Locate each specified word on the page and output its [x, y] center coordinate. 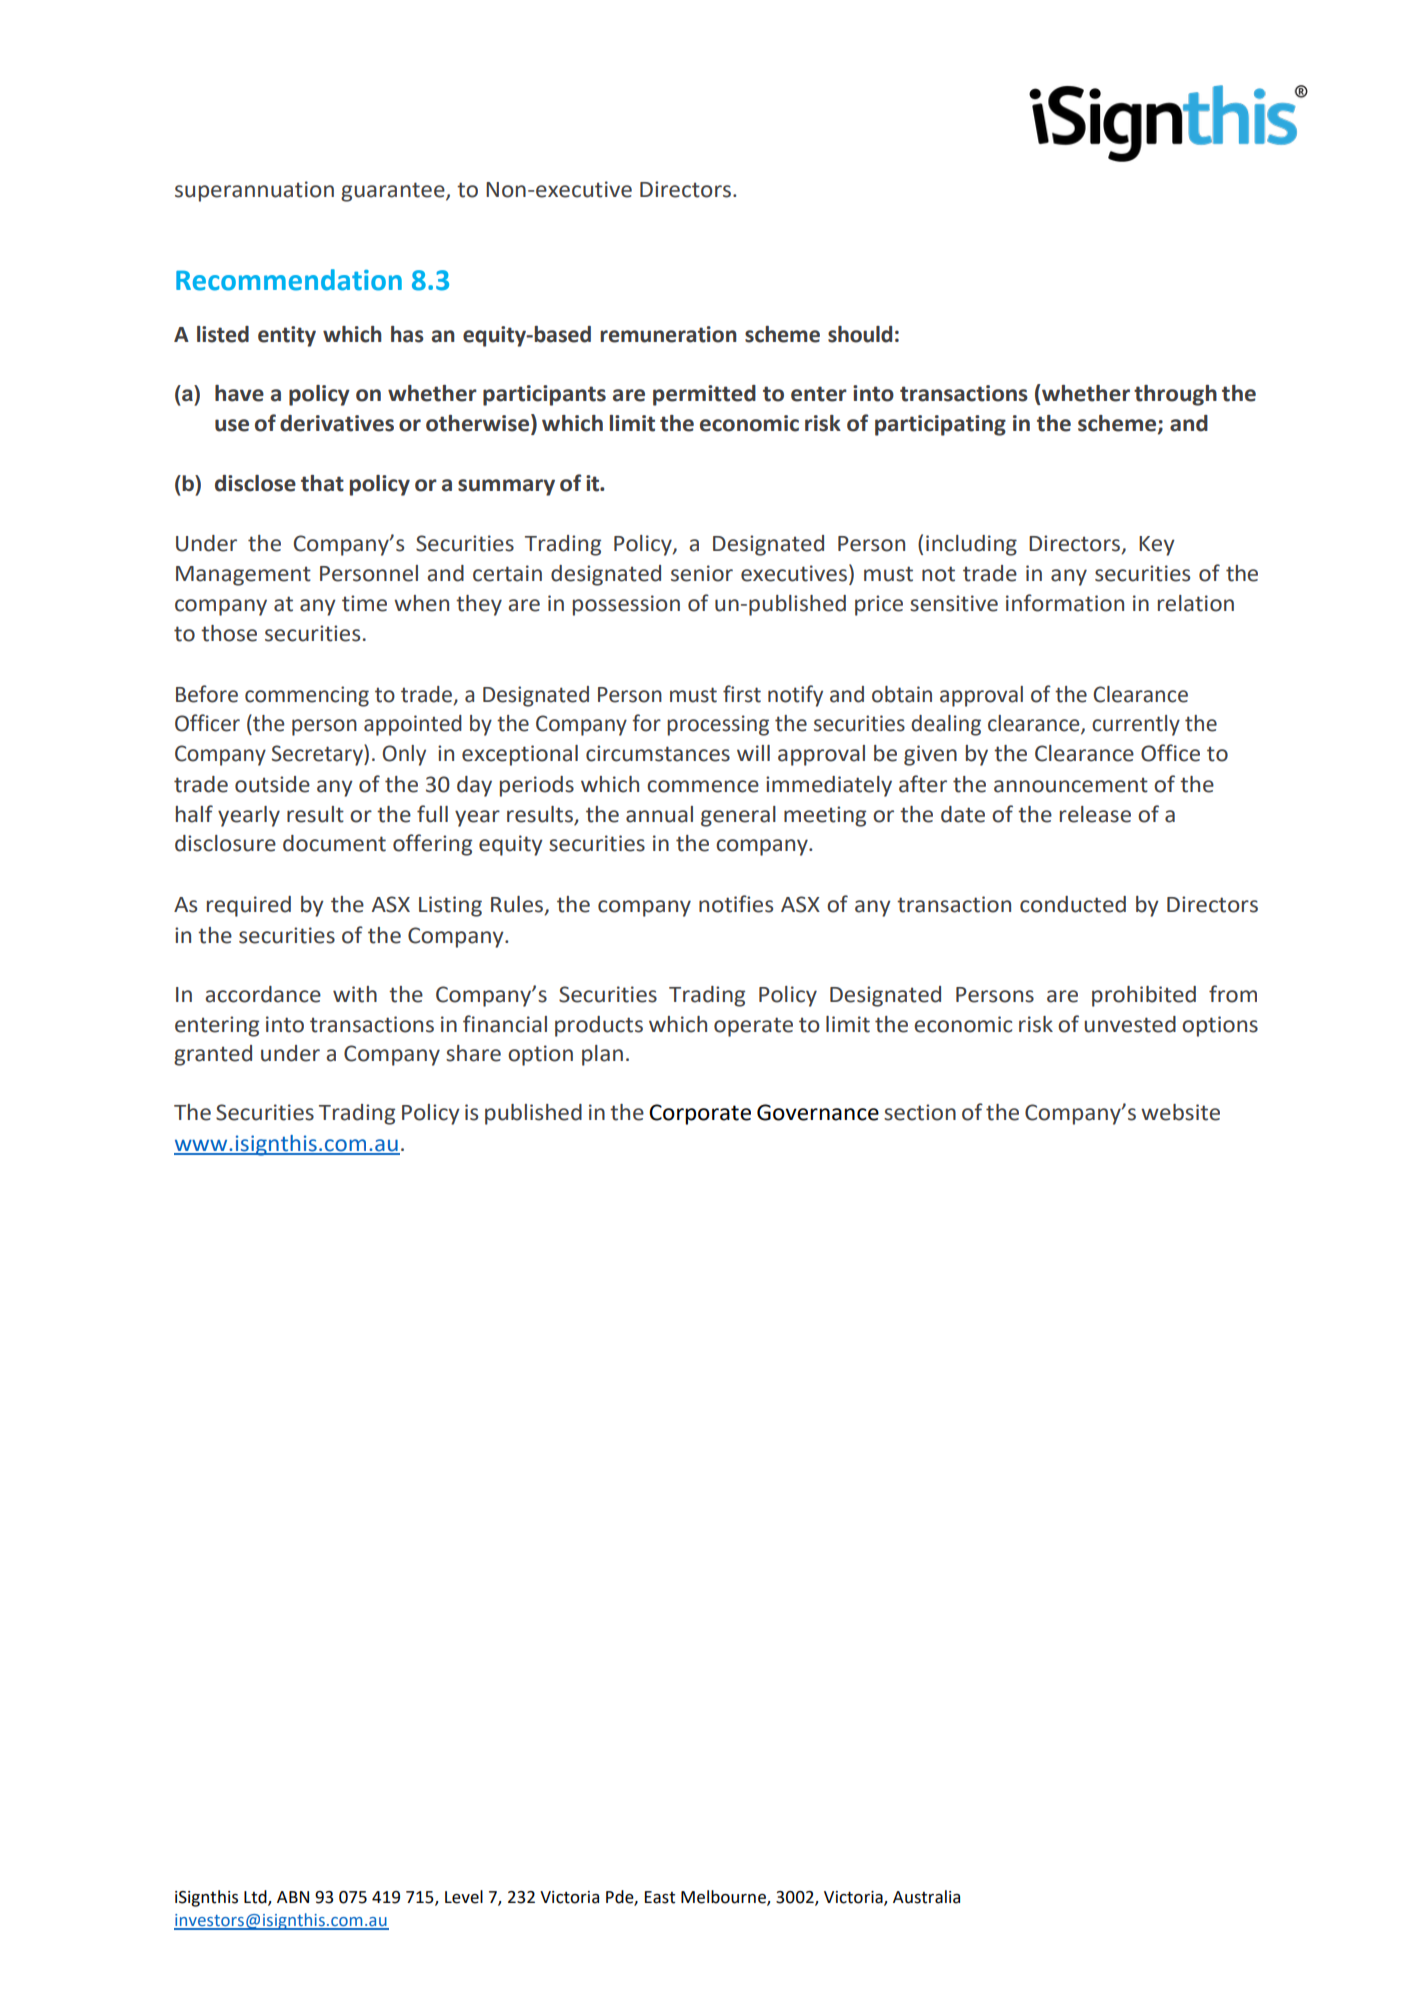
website [1180, 1112]
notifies [736, 904]
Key [1157, 546]
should [860, 334]
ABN [293, 1897]
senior [702, 573]
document [334, 843]
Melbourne [724, 1897]
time [364, 603]
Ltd [256, 1897]
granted [213, 1055]
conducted [1073, 904]
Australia [926, 1897]
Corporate [700, 1114]
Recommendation [289, 280]
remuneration [668, 334]
